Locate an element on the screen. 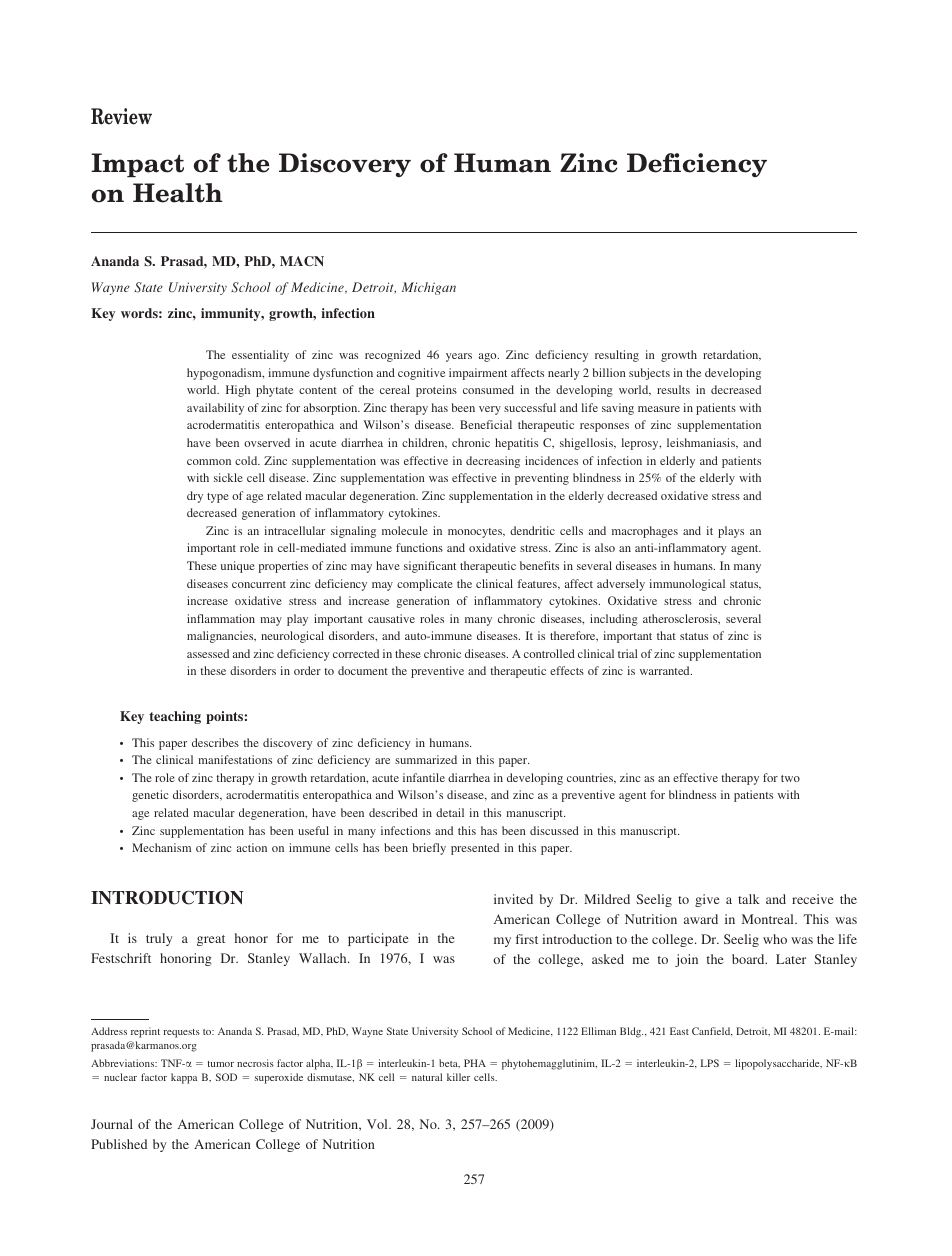 The image size is (952, 1256). Impact is located at coordinates (137, 165).
